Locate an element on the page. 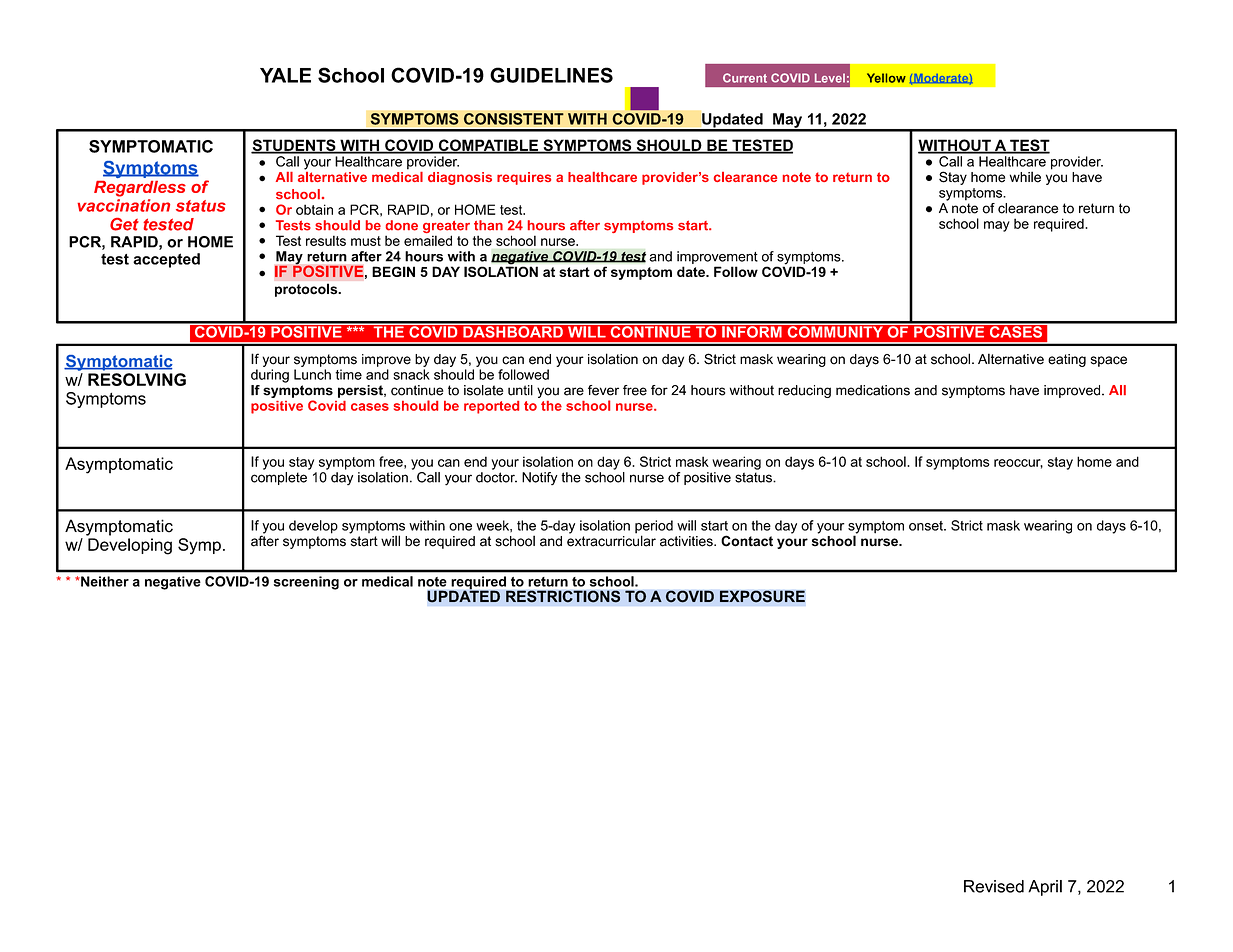 The height and width of the image is (952, 1233). screening is located at coordinates (306, 583).
